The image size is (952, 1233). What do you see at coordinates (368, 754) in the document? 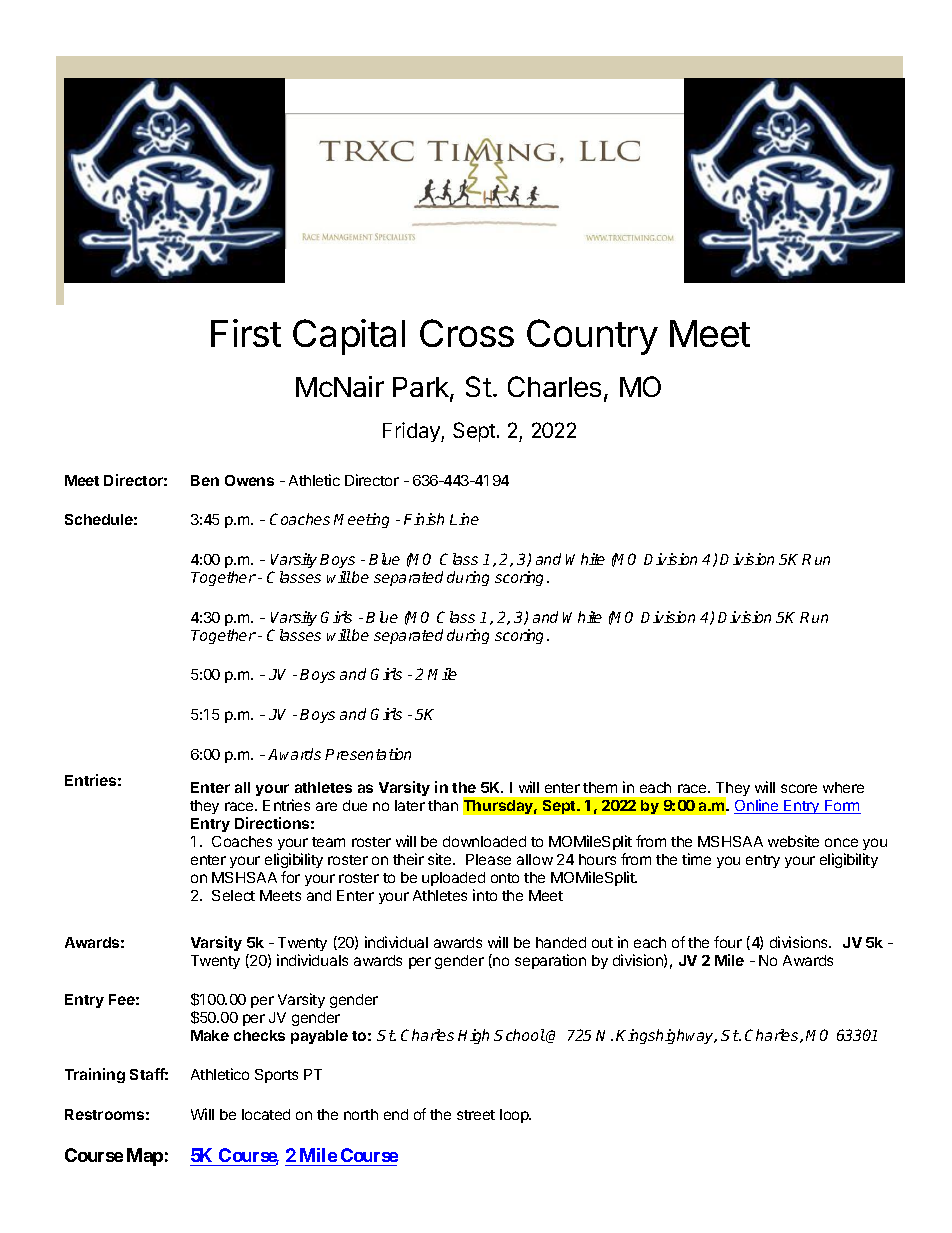
I see `Presentation` at bounding box center [368, 754].
